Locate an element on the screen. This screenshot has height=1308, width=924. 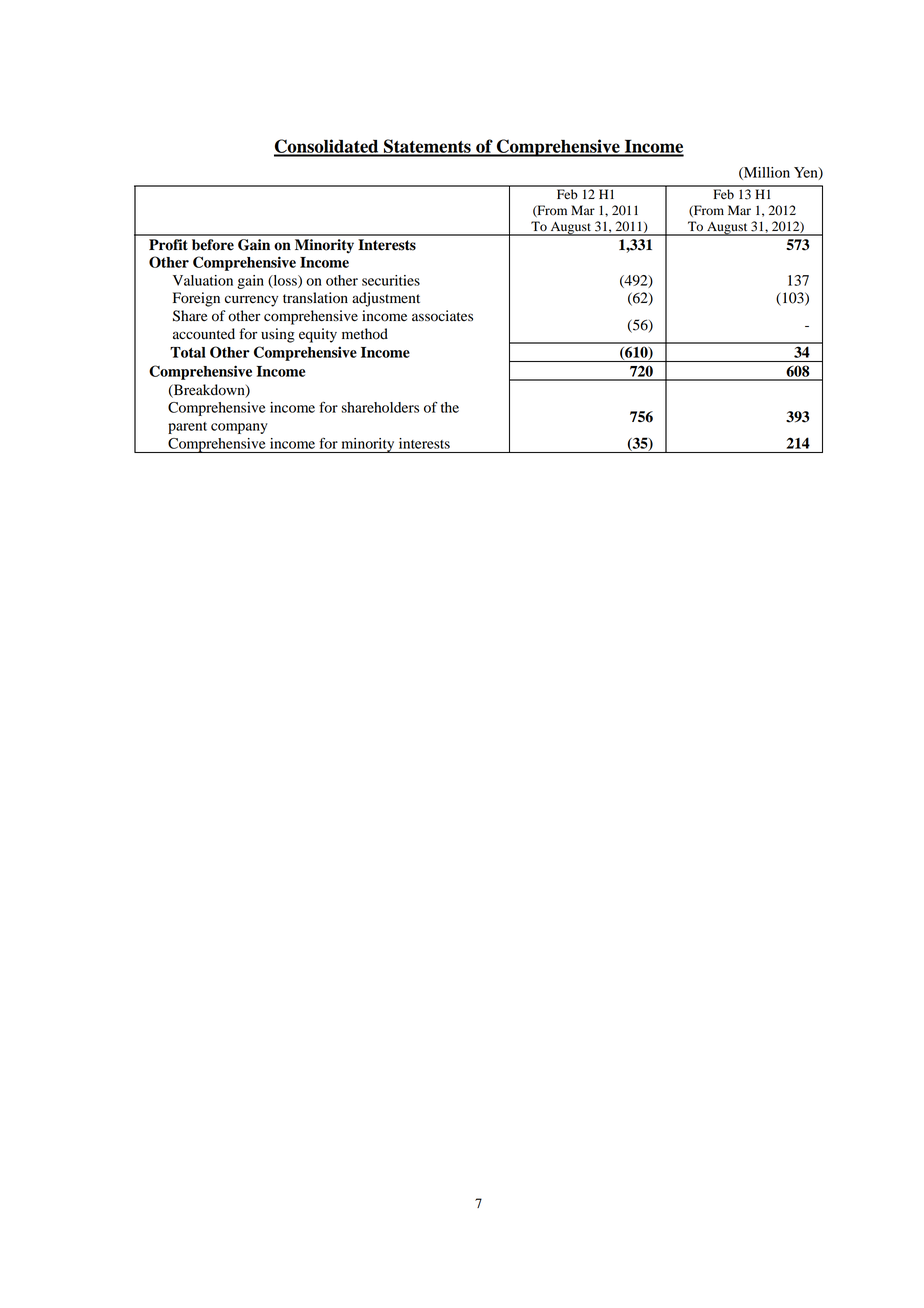
Valuation is located at coordinates (203, 280).
